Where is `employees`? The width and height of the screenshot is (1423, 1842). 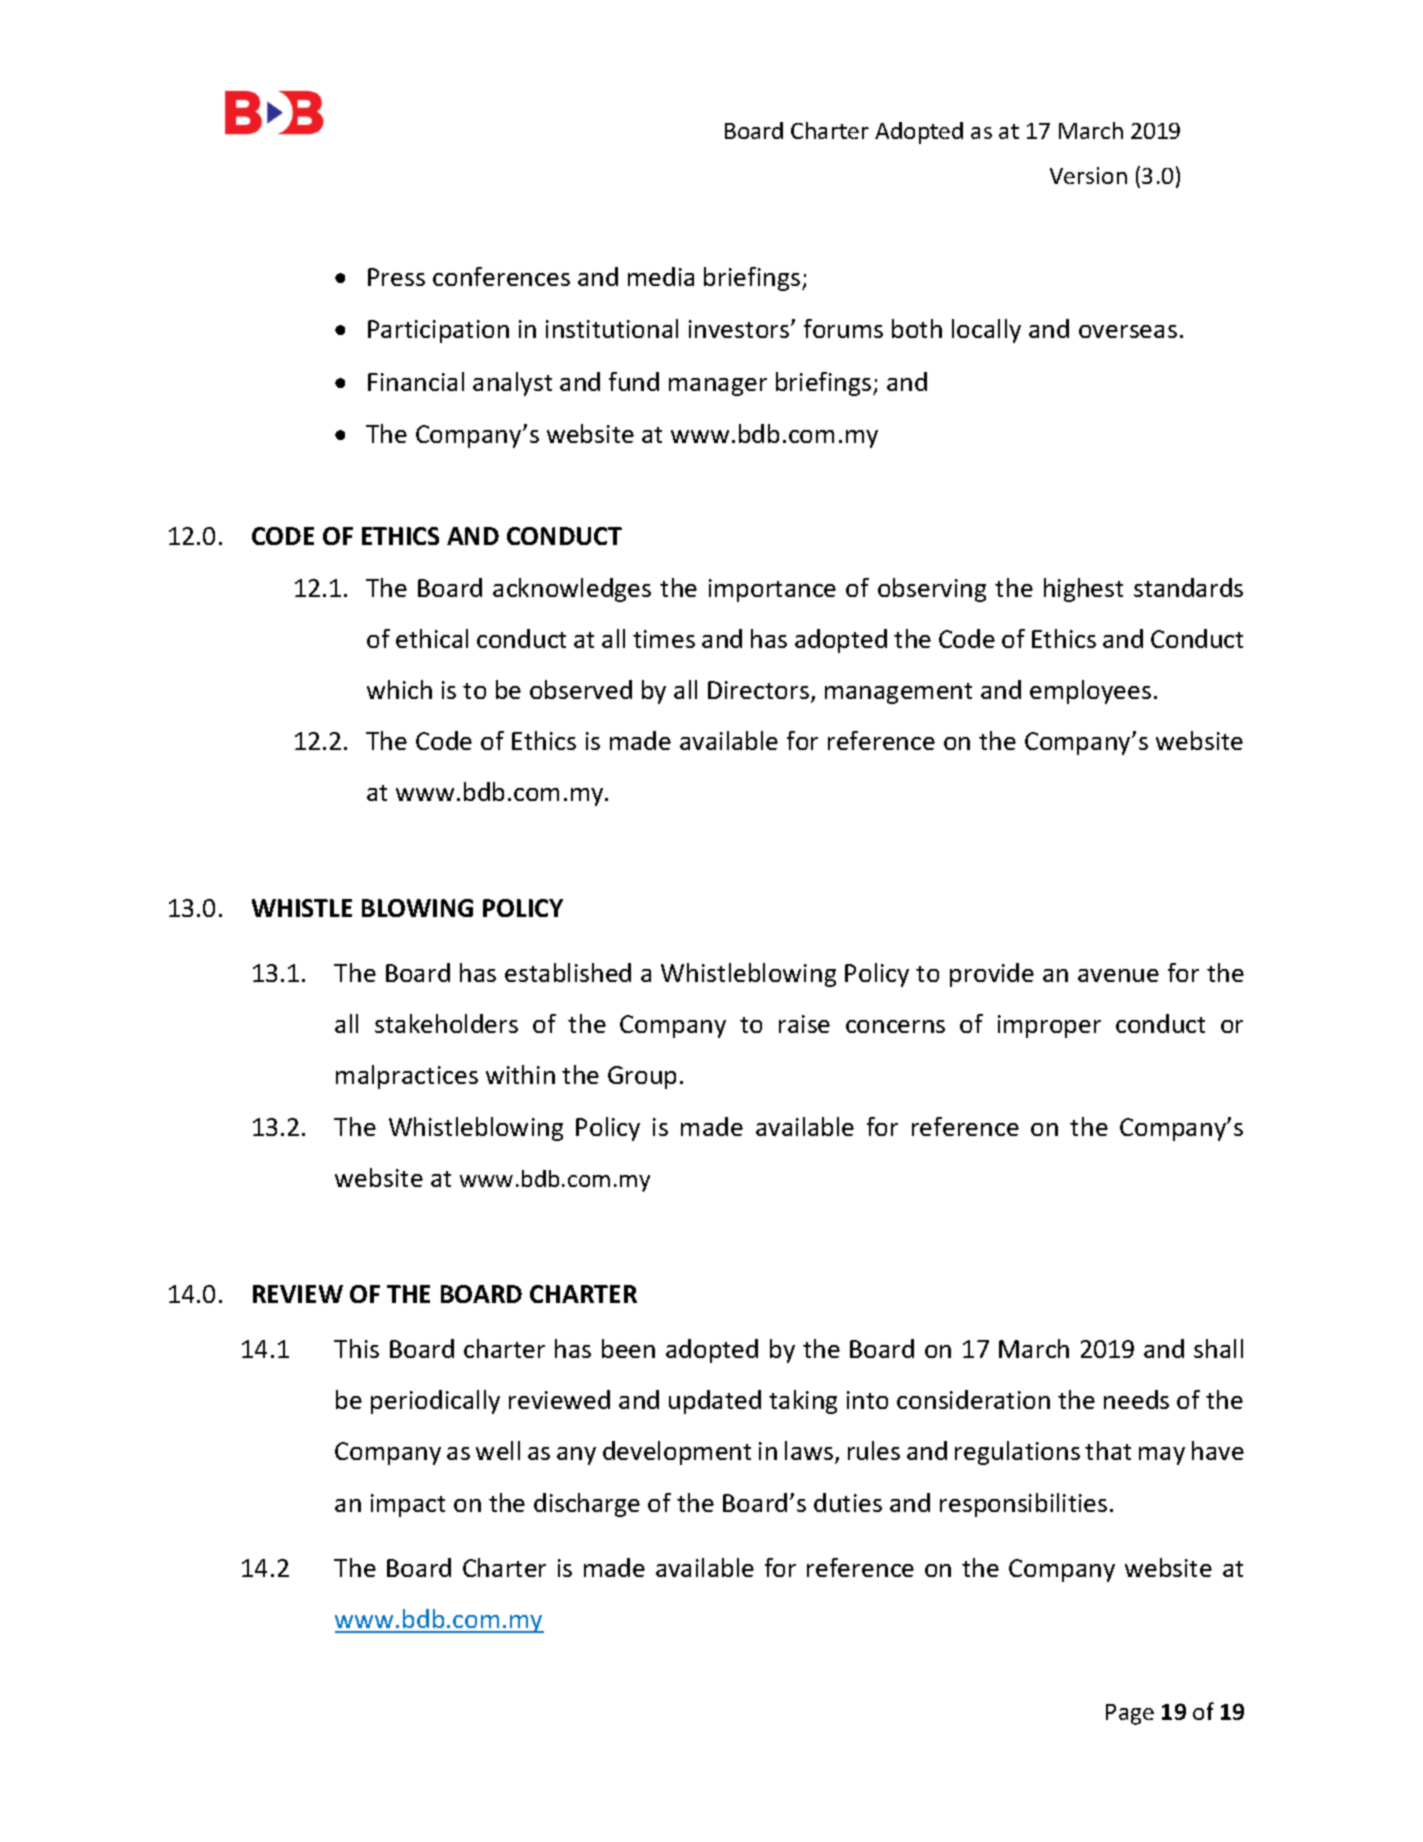
employees is located at coordinates (1090, 692).
